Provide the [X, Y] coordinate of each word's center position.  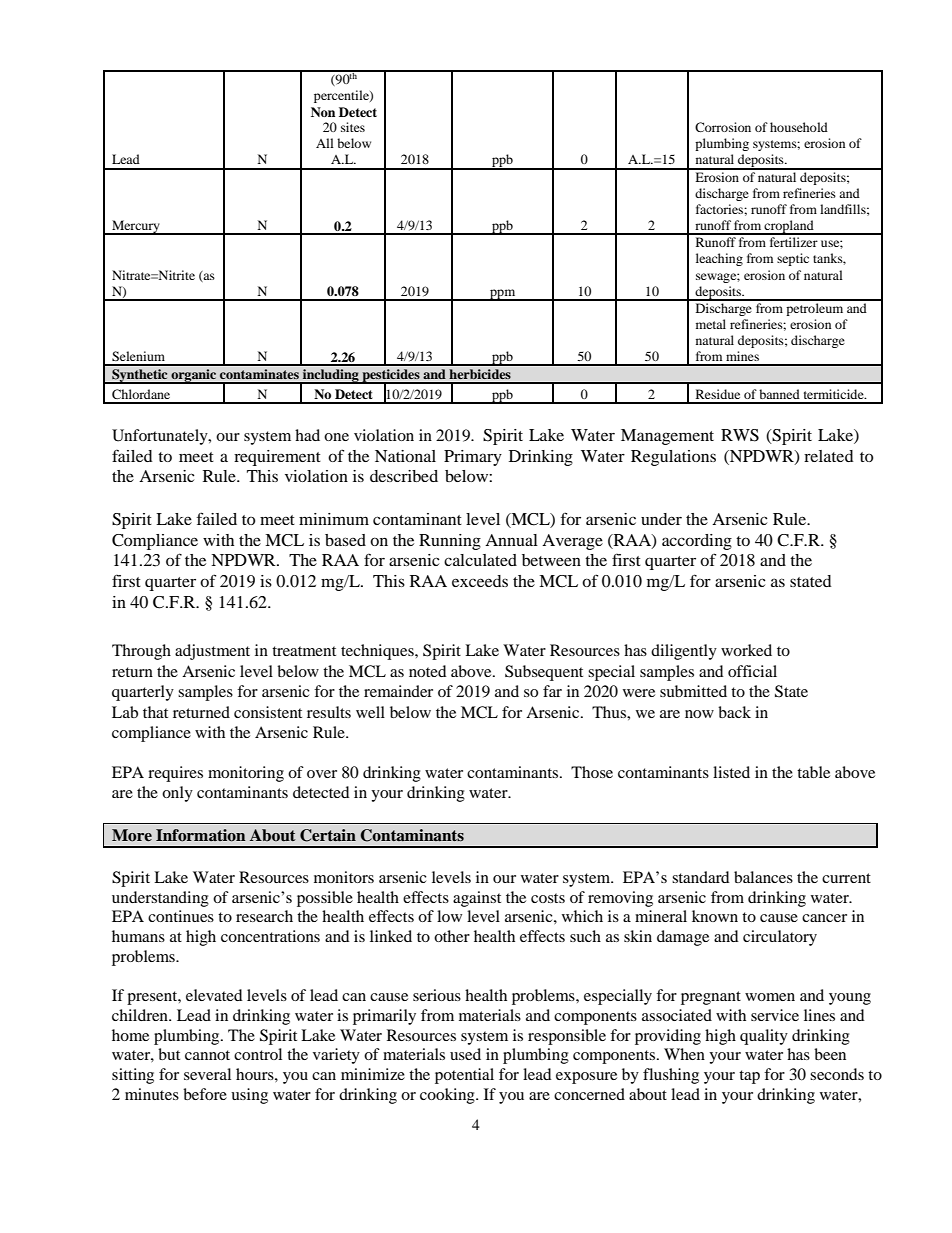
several [207, 1074]
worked [746, 650]
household [799, 127]
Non [323, 112]
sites [353, 127]
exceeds [480, 581]
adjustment [212, 652]
